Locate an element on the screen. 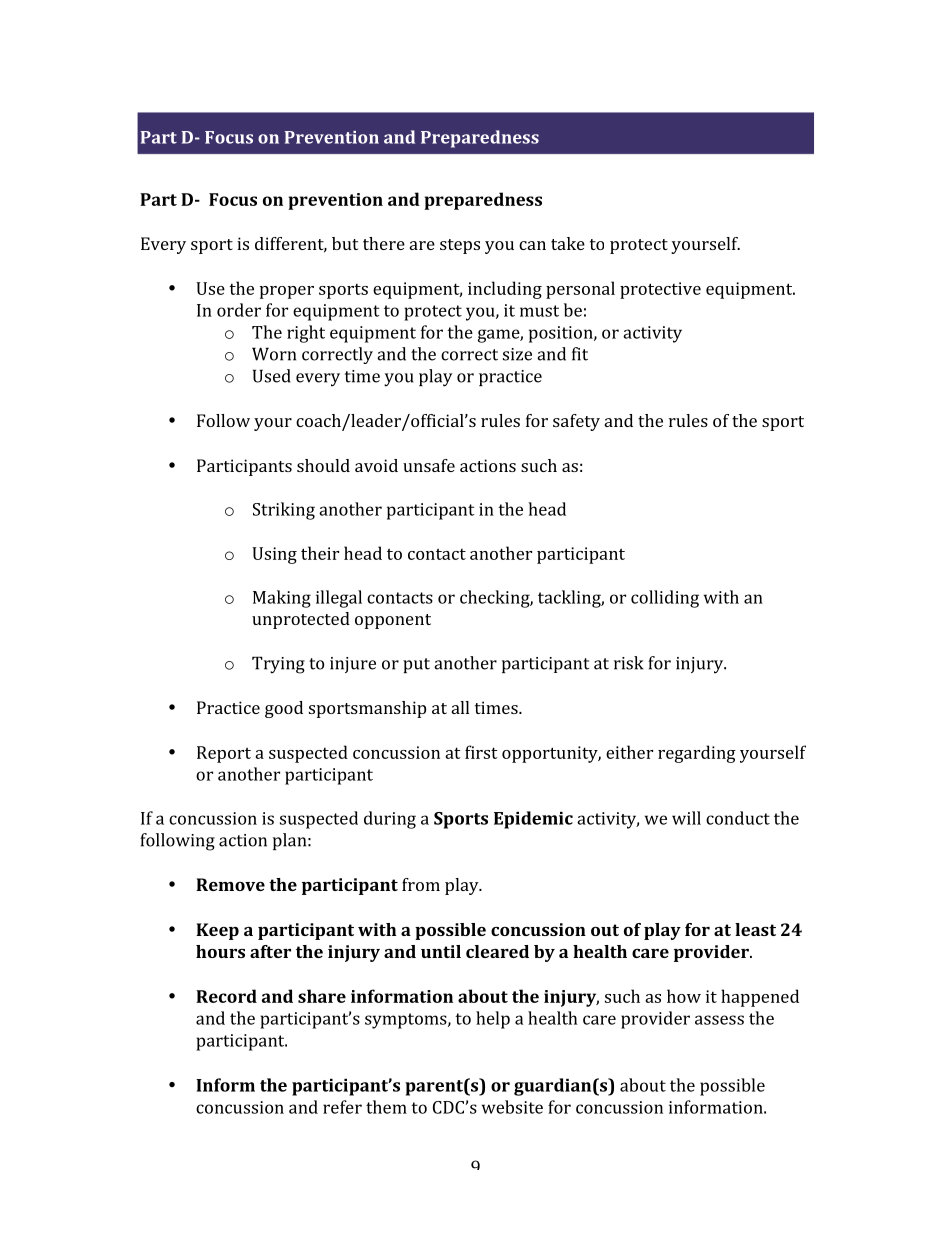 This screenshot has width=952, height=1233. personal is located at coordinates (580, 290).
